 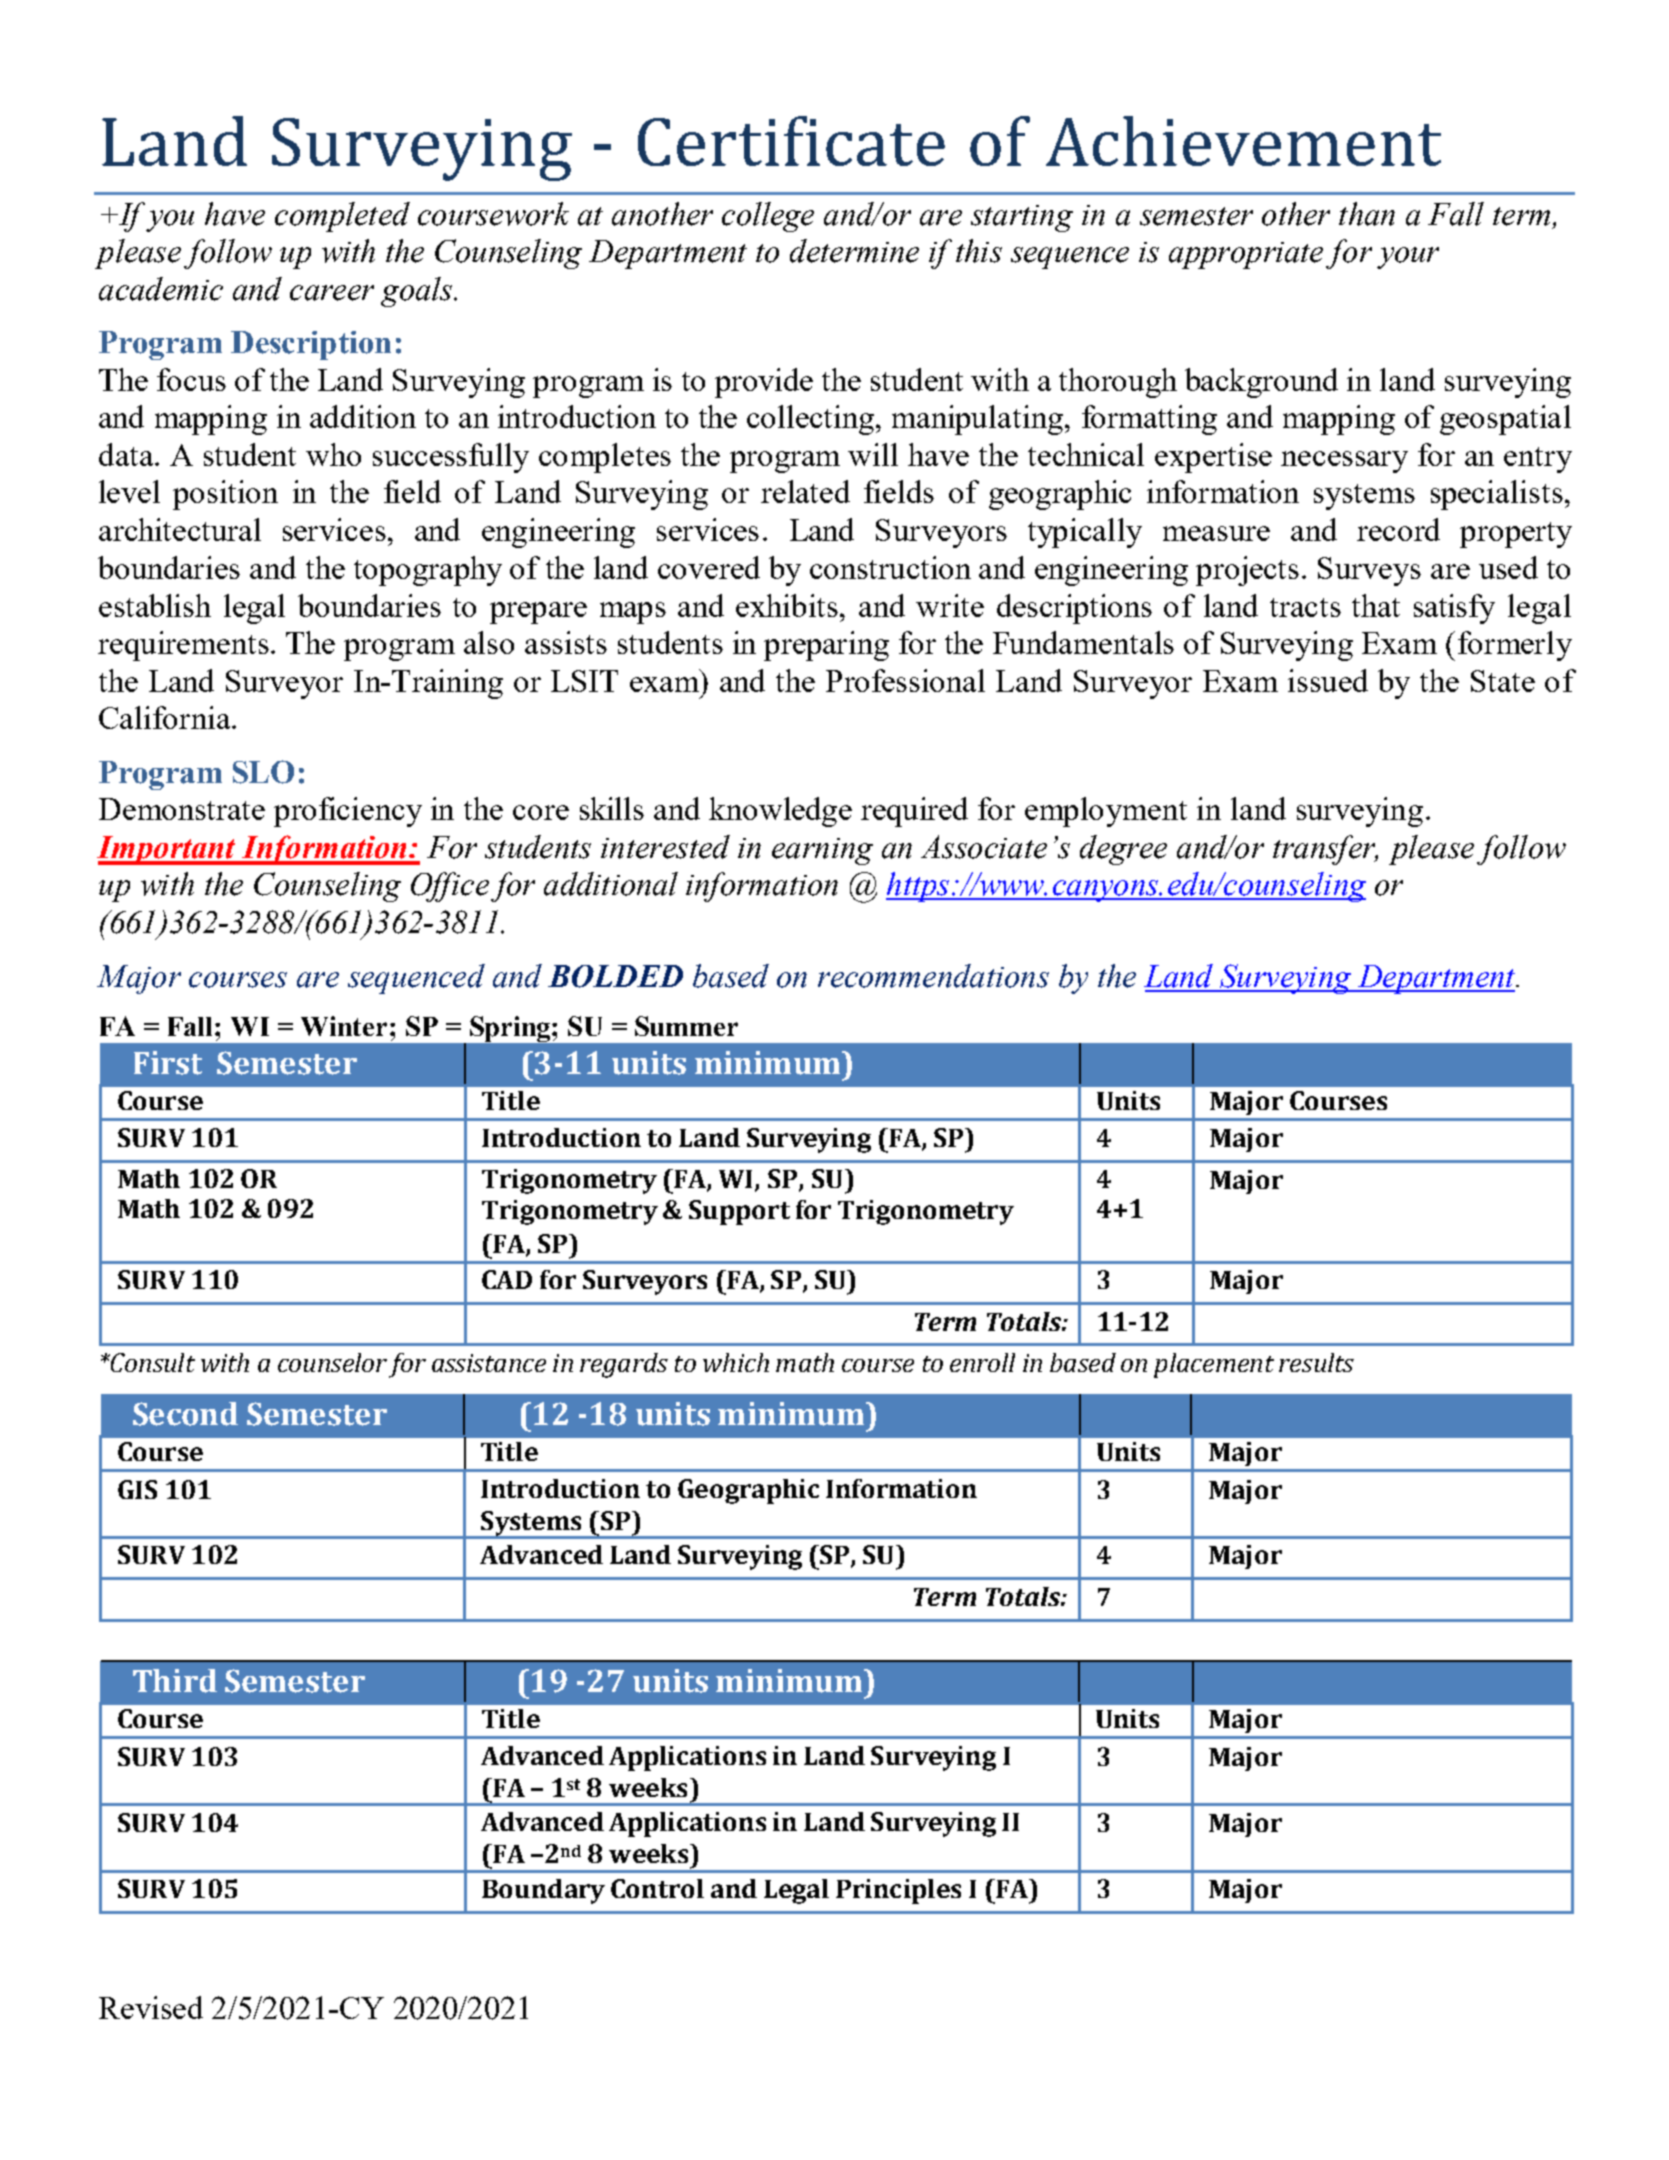 I want to click on Principles, so click(x=898, y=1891).
